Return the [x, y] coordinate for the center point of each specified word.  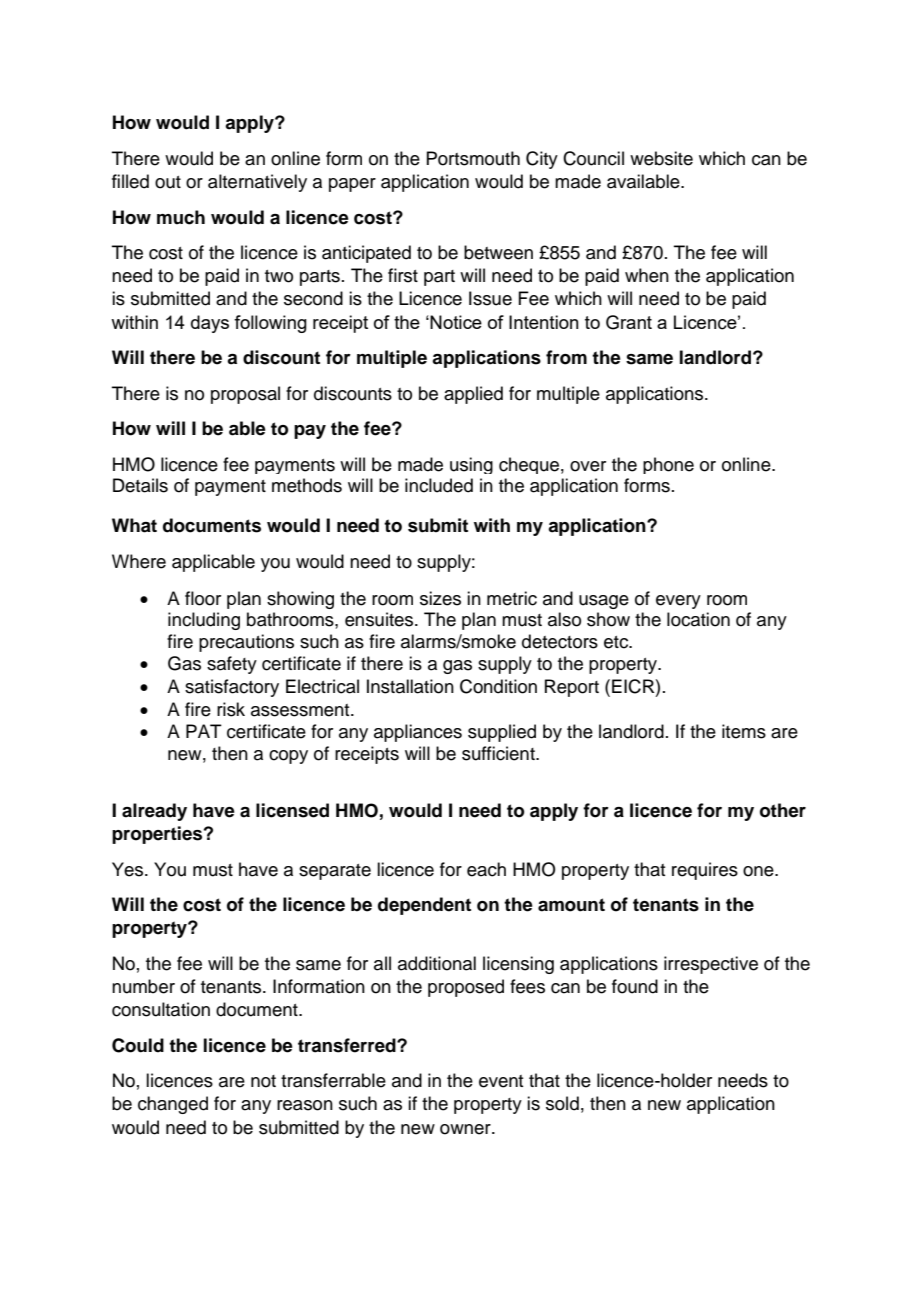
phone [668, 465]
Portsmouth [473, 158]
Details [140, 485]
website [661, 158]
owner [466, 1129]
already [154, 812]
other [783, 810]
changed [173, 1105]
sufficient [499, 753]
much [181, 217]
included [439, 485]
